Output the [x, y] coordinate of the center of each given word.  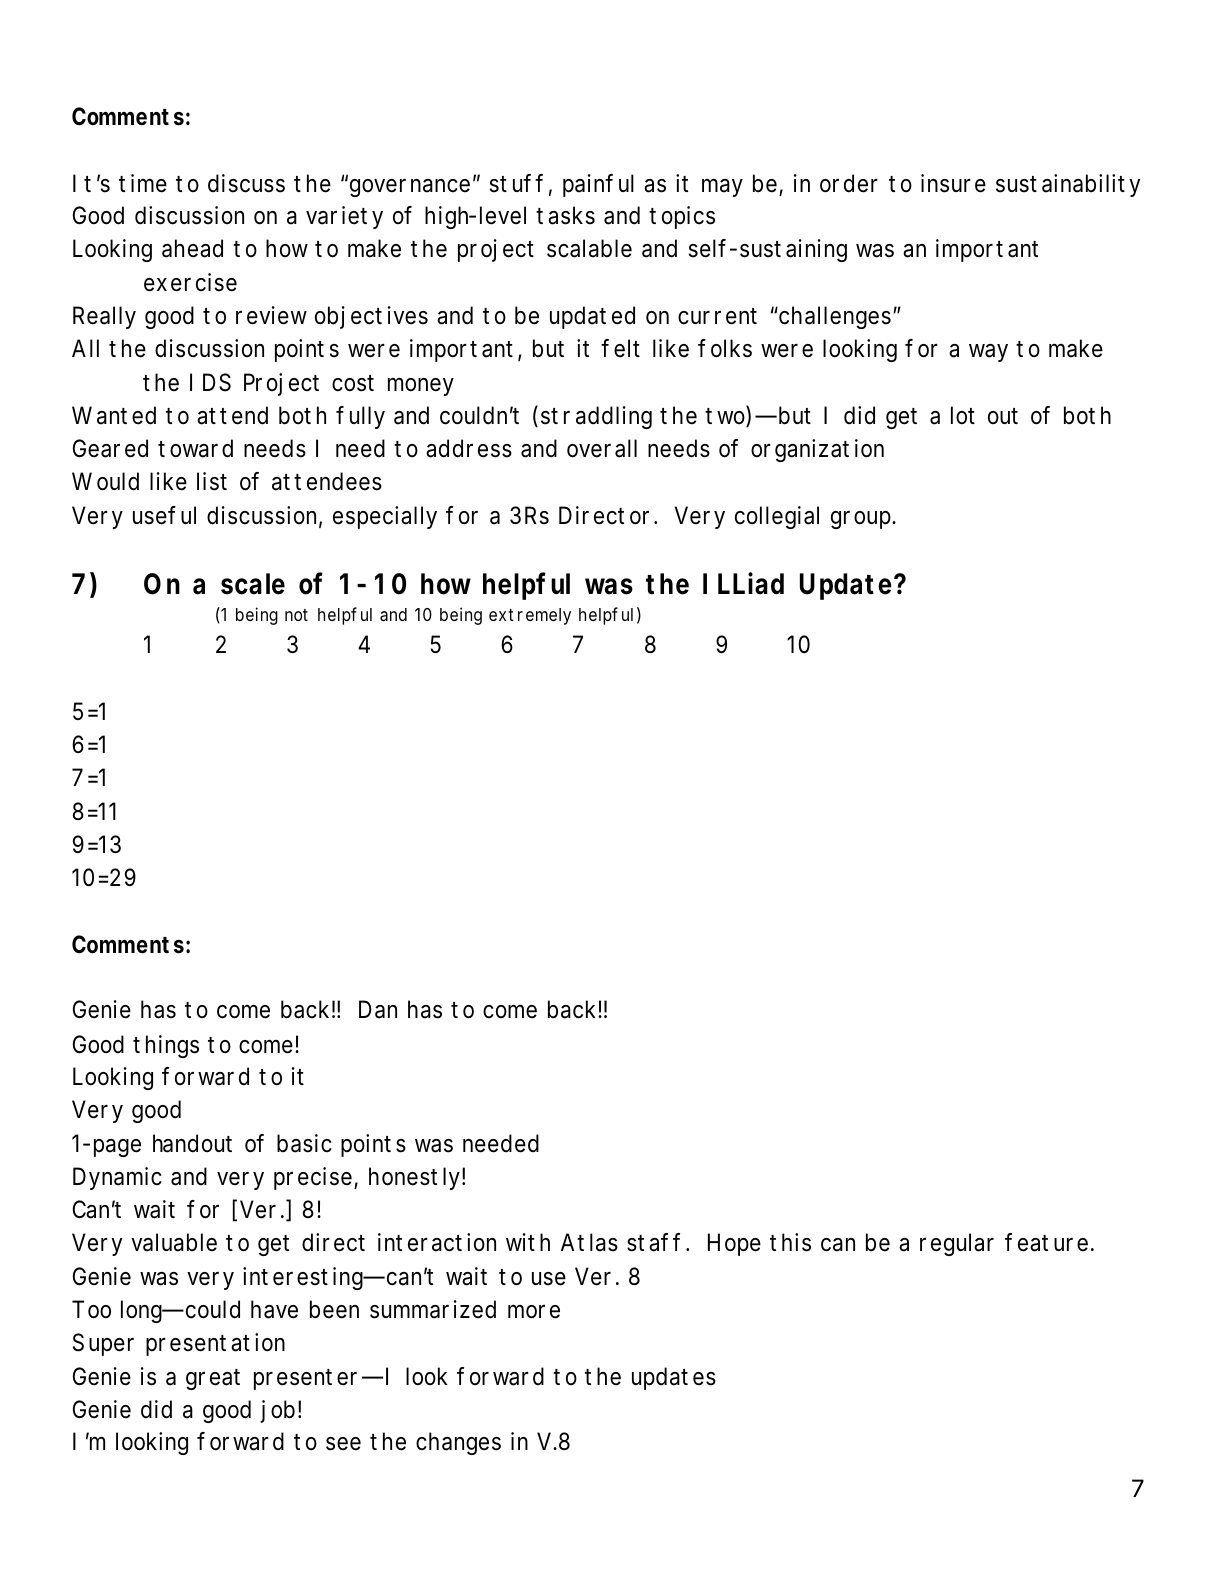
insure [953, 183]
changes [458, 1443]
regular [957, 1244]
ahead [192, 248]
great [213, 1379]
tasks [565, 215]
